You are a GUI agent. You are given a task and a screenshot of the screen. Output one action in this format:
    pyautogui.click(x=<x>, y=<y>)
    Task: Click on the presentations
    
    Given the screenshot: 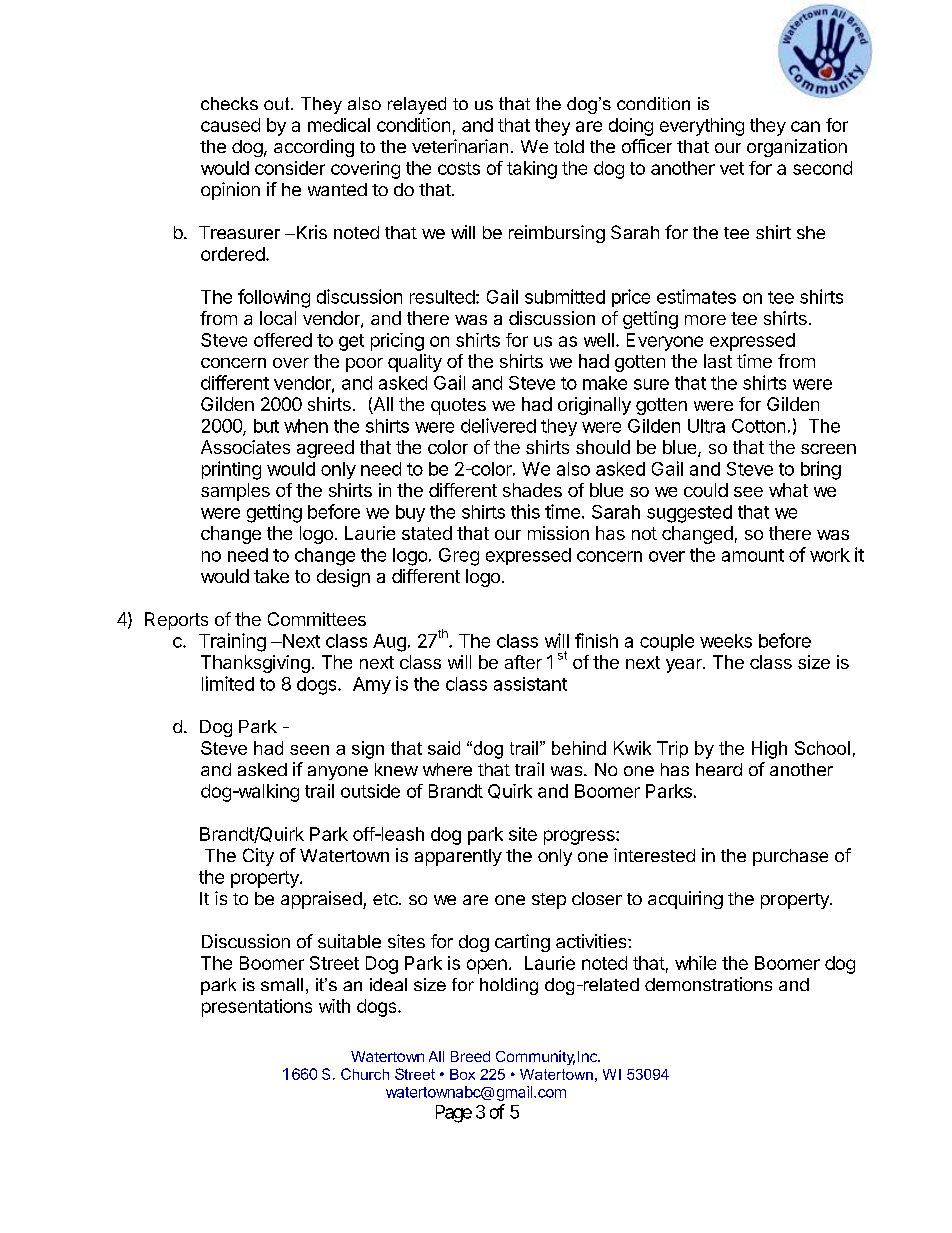 What is the action you would take?
    pyautogui.click(x=257, y=1008)
